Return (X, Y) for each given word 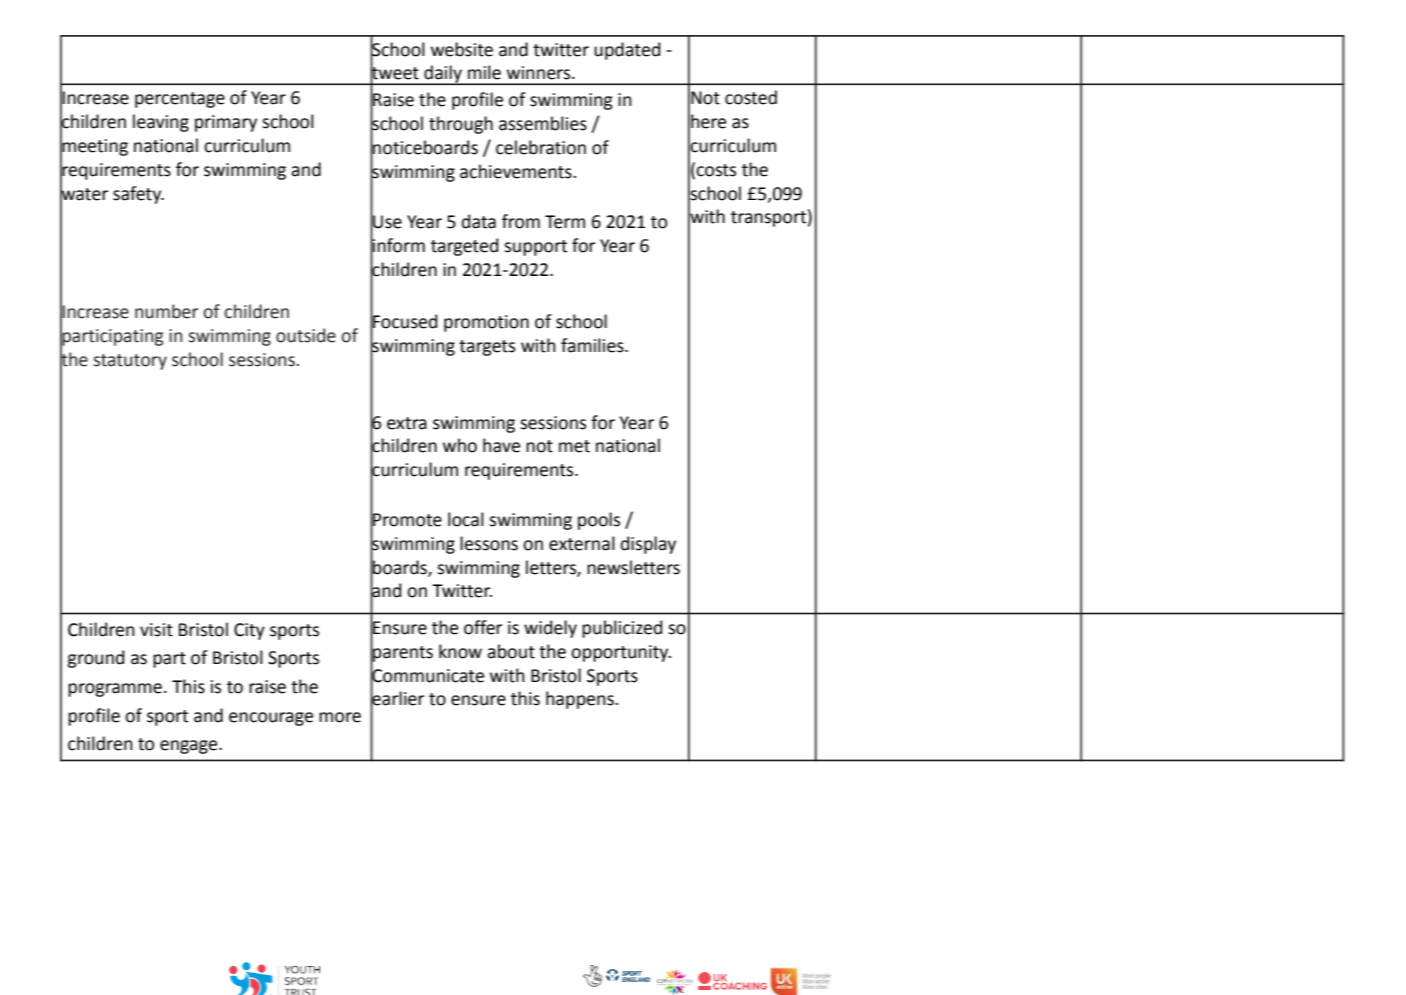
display (648, 545)
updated (627, 51)
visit (156, 630)
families (593, 345)
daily (443, 75)
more (340, 717)
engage (190, 747)
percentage (180, 100)
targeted (464, 247)
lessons (489, 543)
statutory (130, 362)
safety (138, 195)
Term (565, 222)
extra (407, 423)
